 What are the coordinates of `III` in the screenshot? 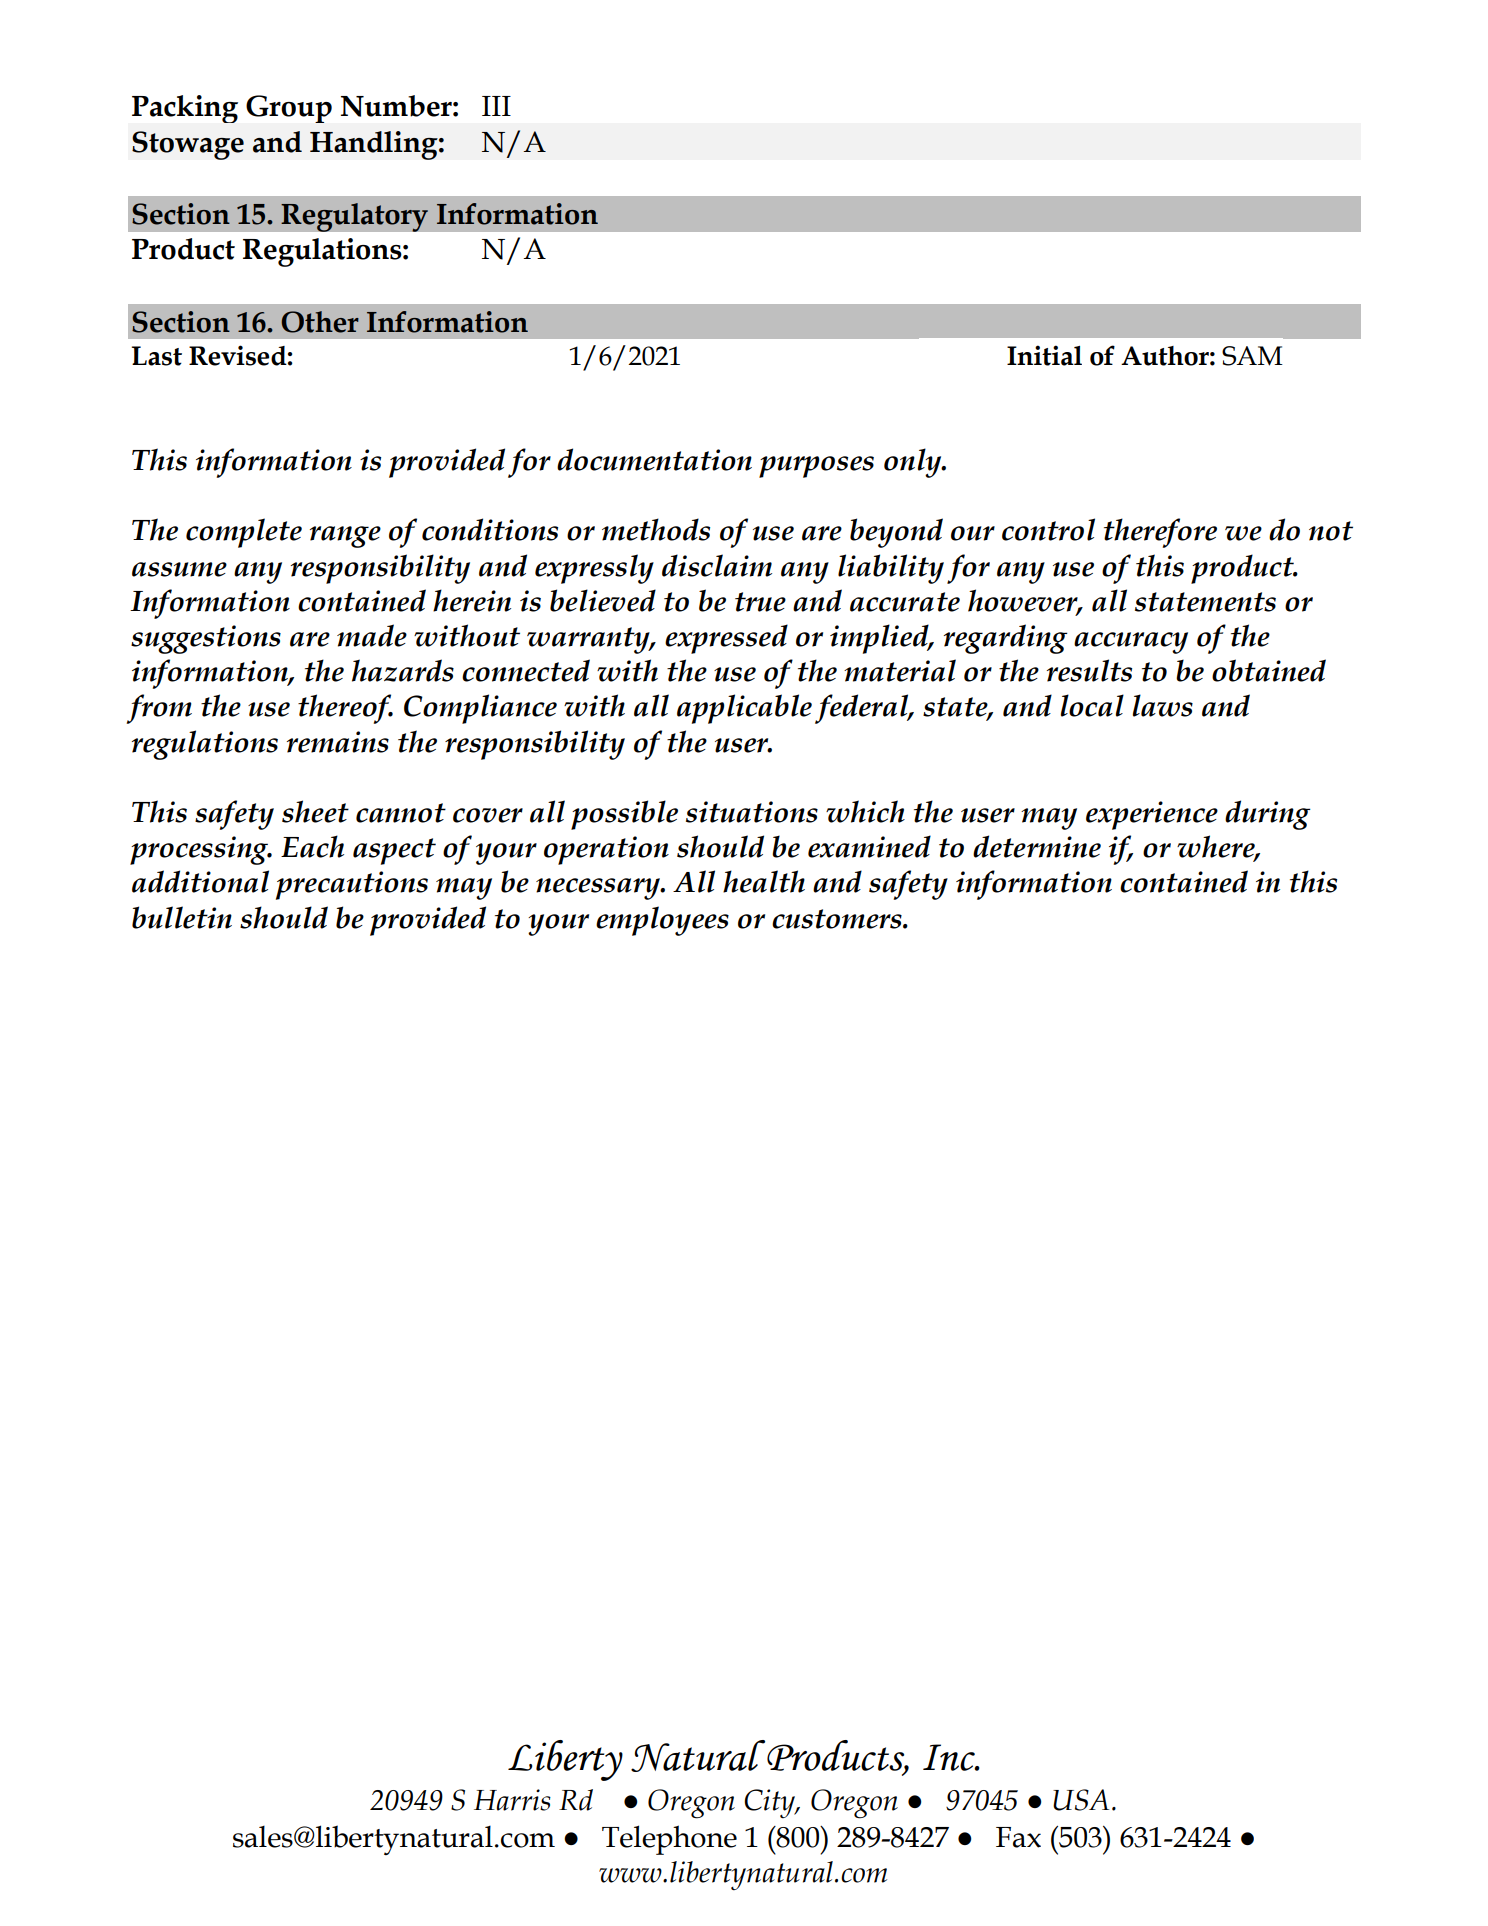 It's located at (496, 106).
